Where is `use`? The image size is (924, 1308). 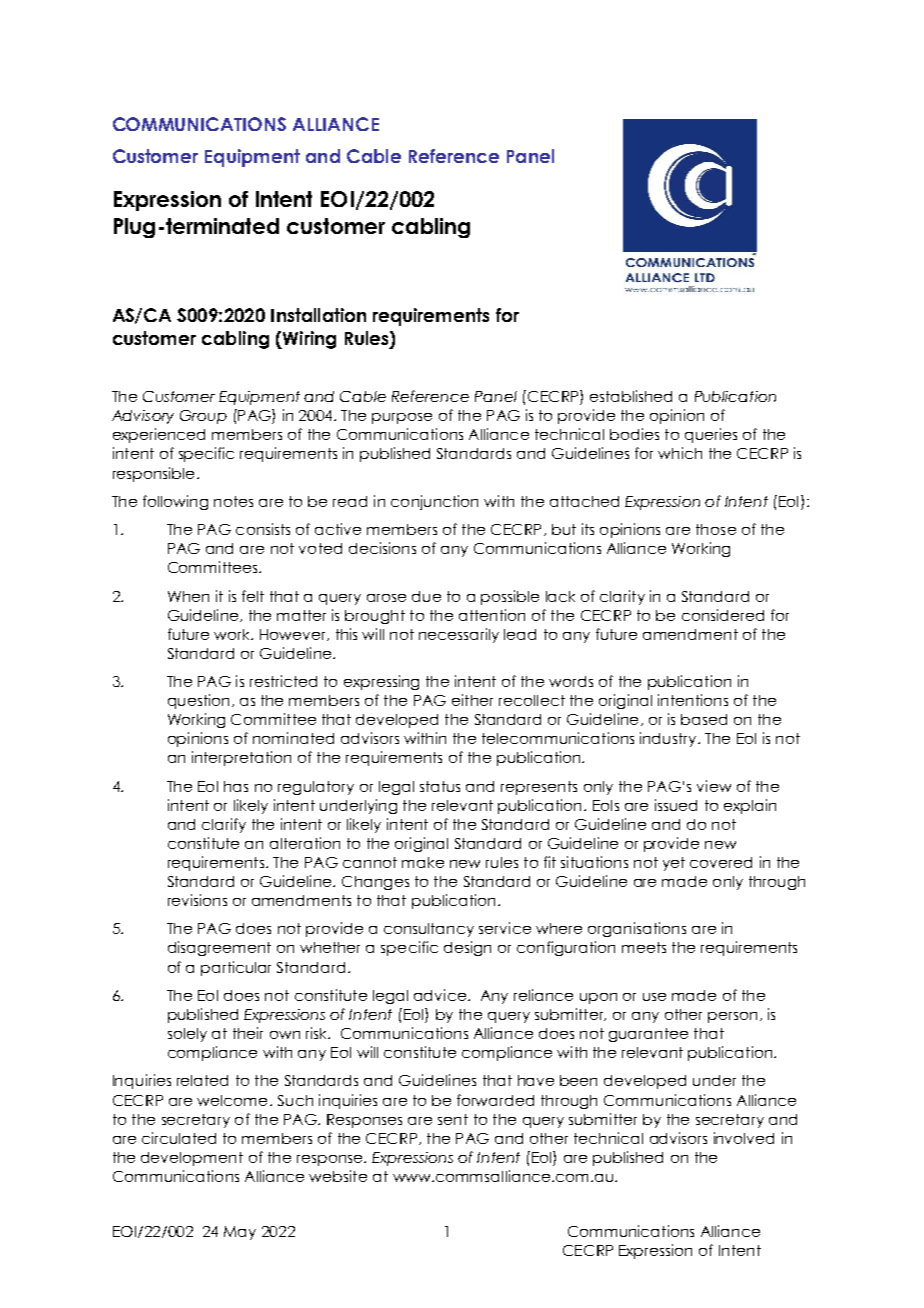 use is located at coordinates (654, 997).
